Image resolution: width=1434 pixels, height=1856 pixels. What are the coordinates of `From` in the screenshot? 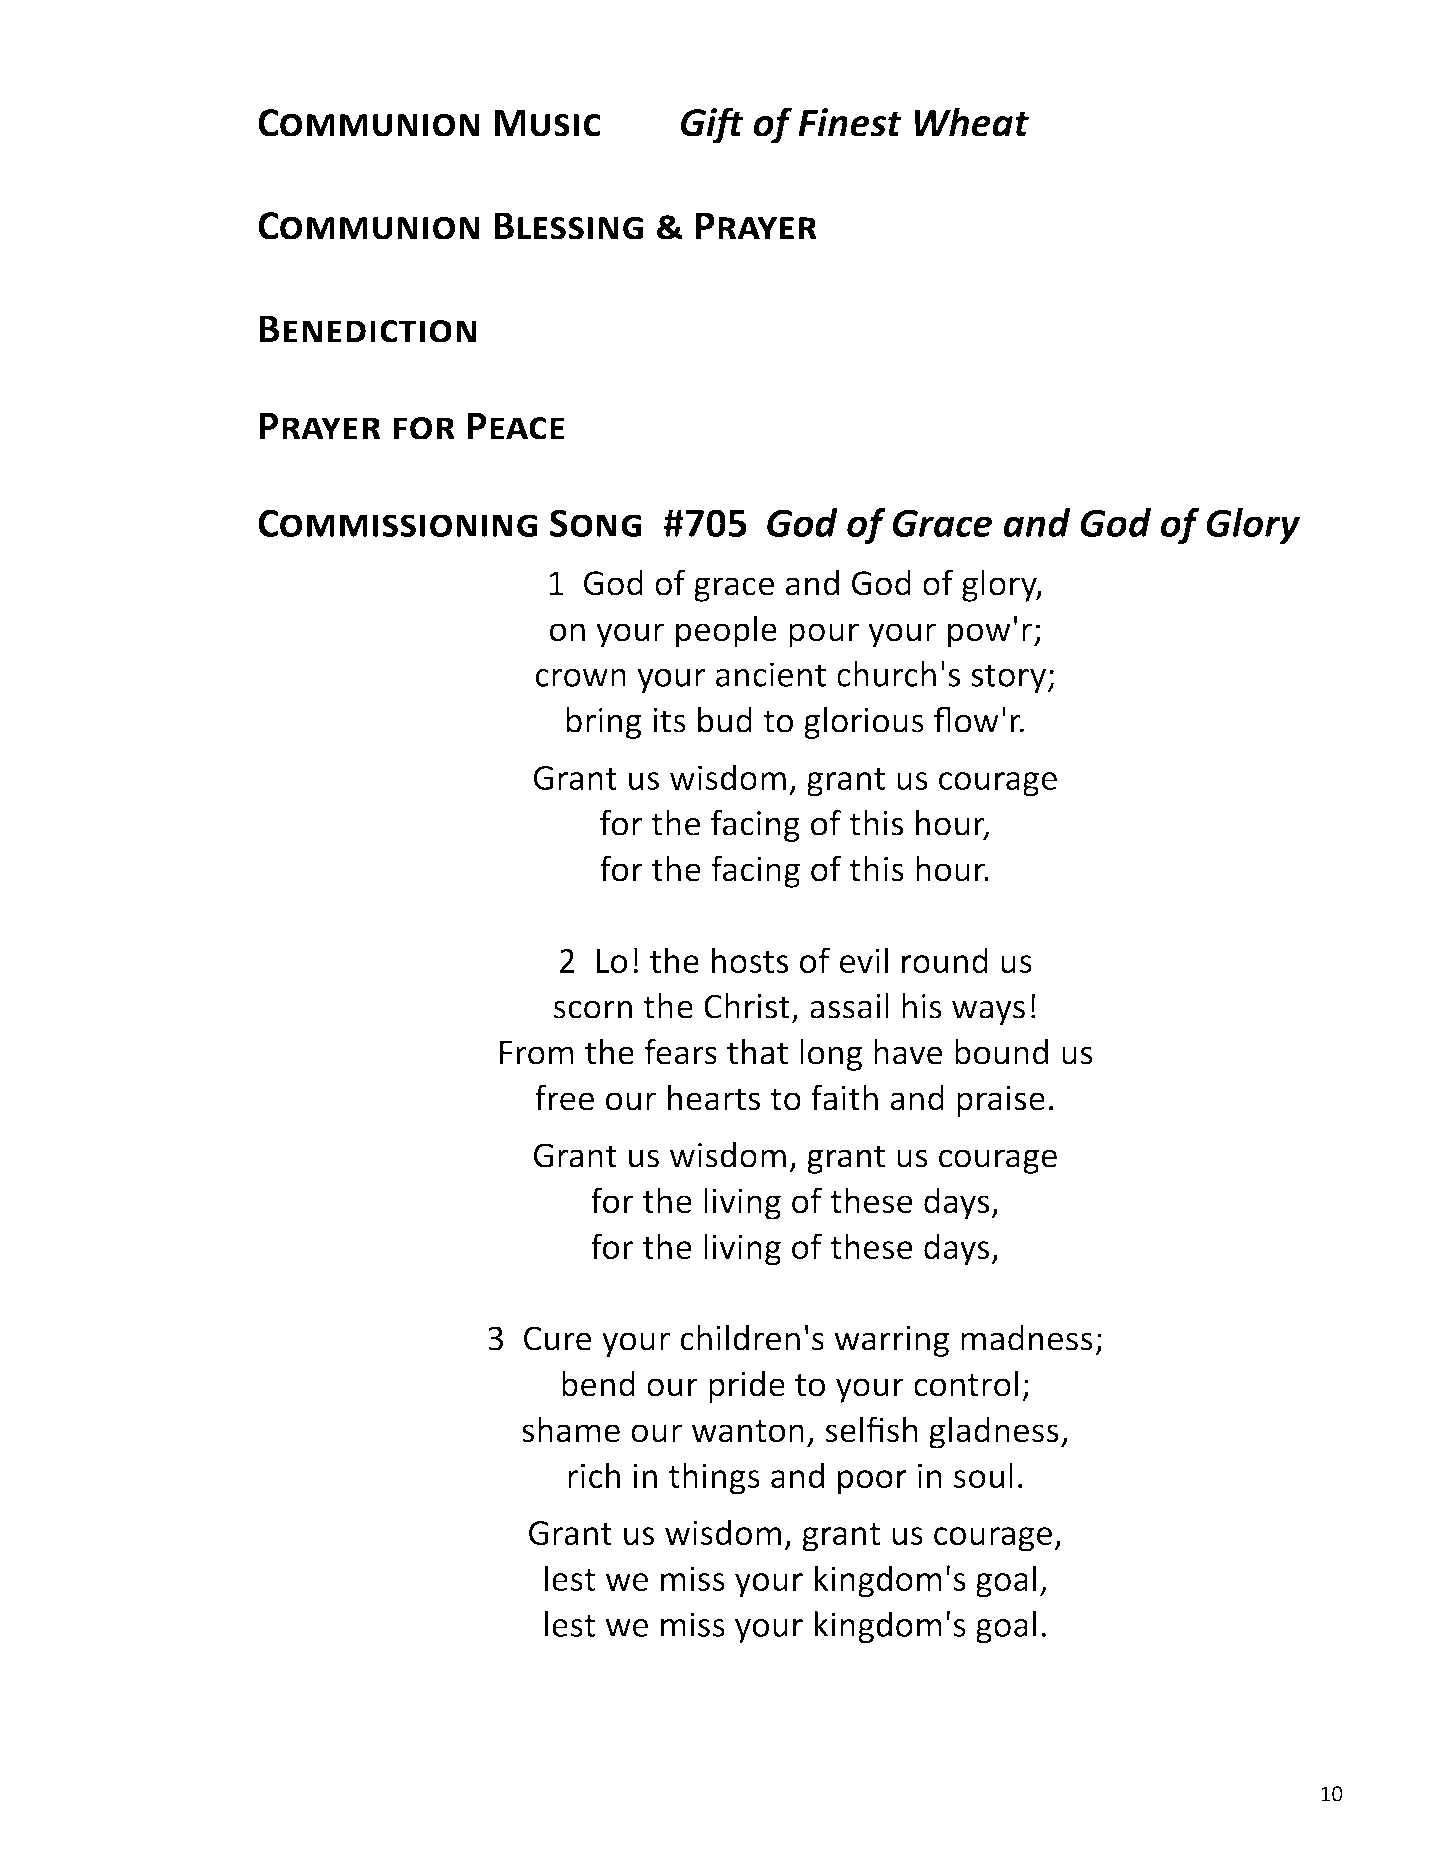 It's located at (537, 1052).
